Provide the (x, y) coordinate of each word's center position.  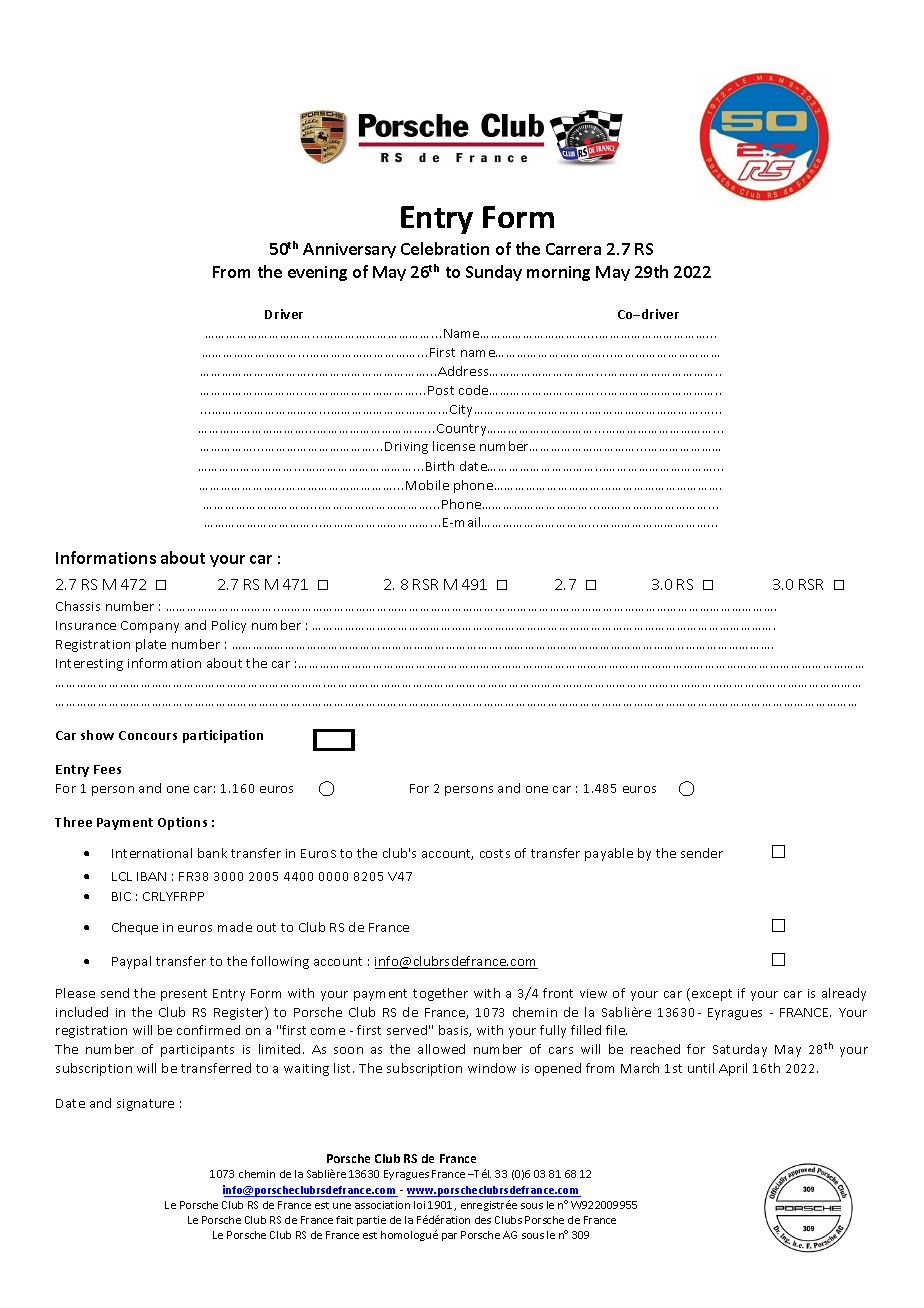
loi (419, 1205)
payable (609, 854)
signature (145, 1105)
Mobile (427, 485)
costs (495, 853)
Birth (440, 466)
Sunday (494, 273)
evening (317, 273)
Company (150, 627)
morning (558, 273)
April (733, 1069)
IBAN (151, 876)
